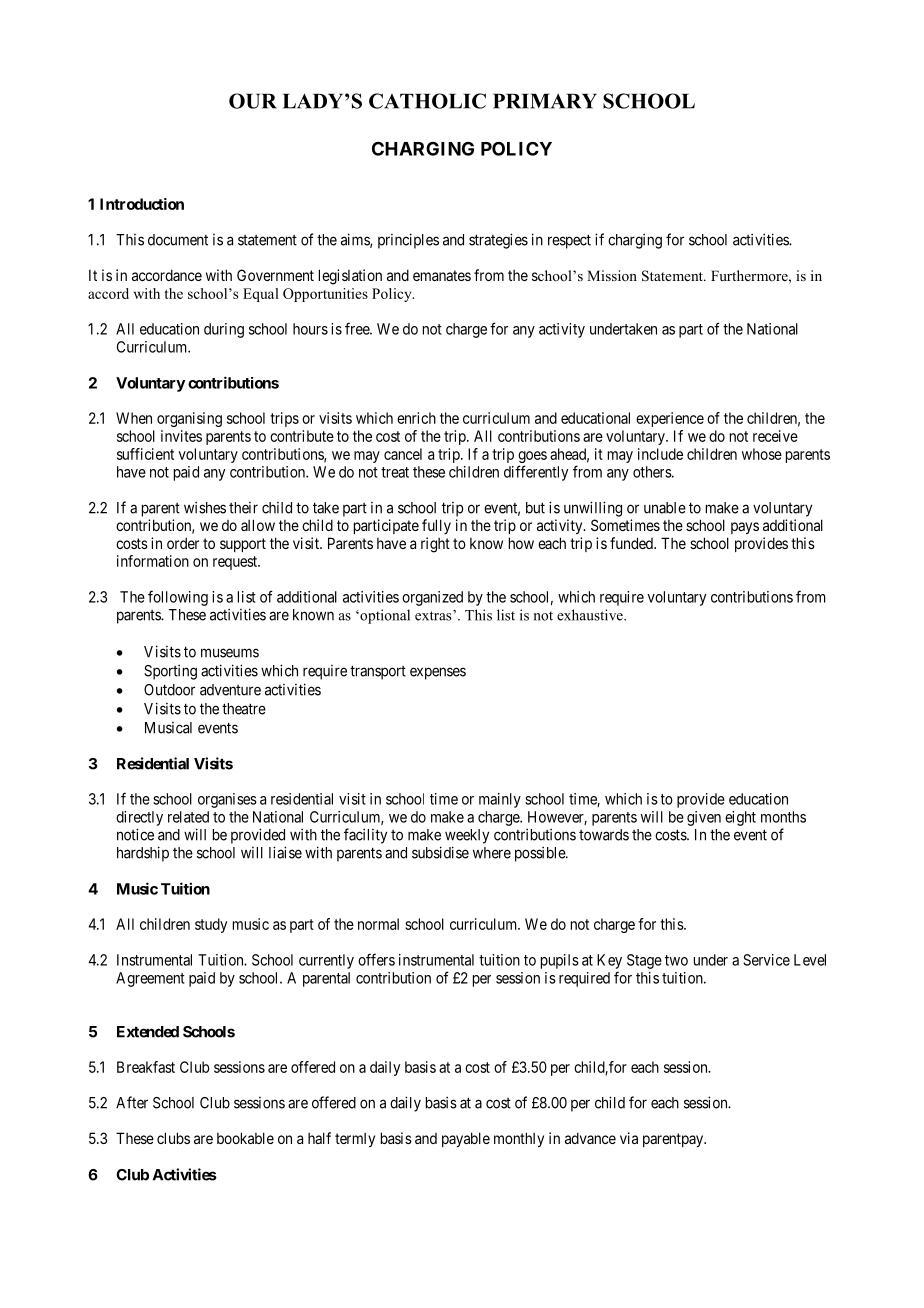 The width and height of the page is (924, 1308). Describe the element at coordinates (492, 853) in the page. I see `where` at that location.
